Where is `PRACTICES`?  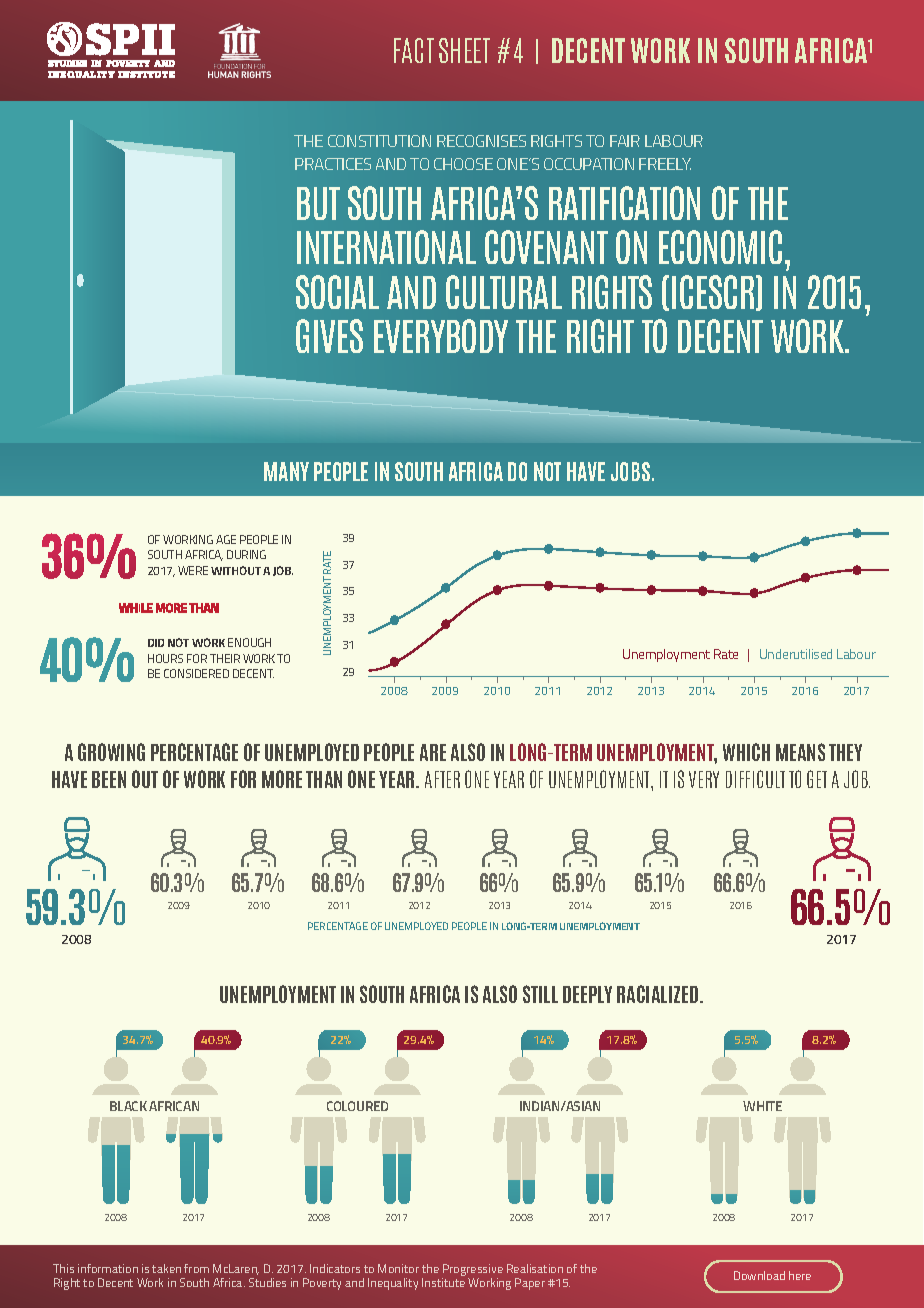
PRACTICES is located at coordinates (333, 164).
